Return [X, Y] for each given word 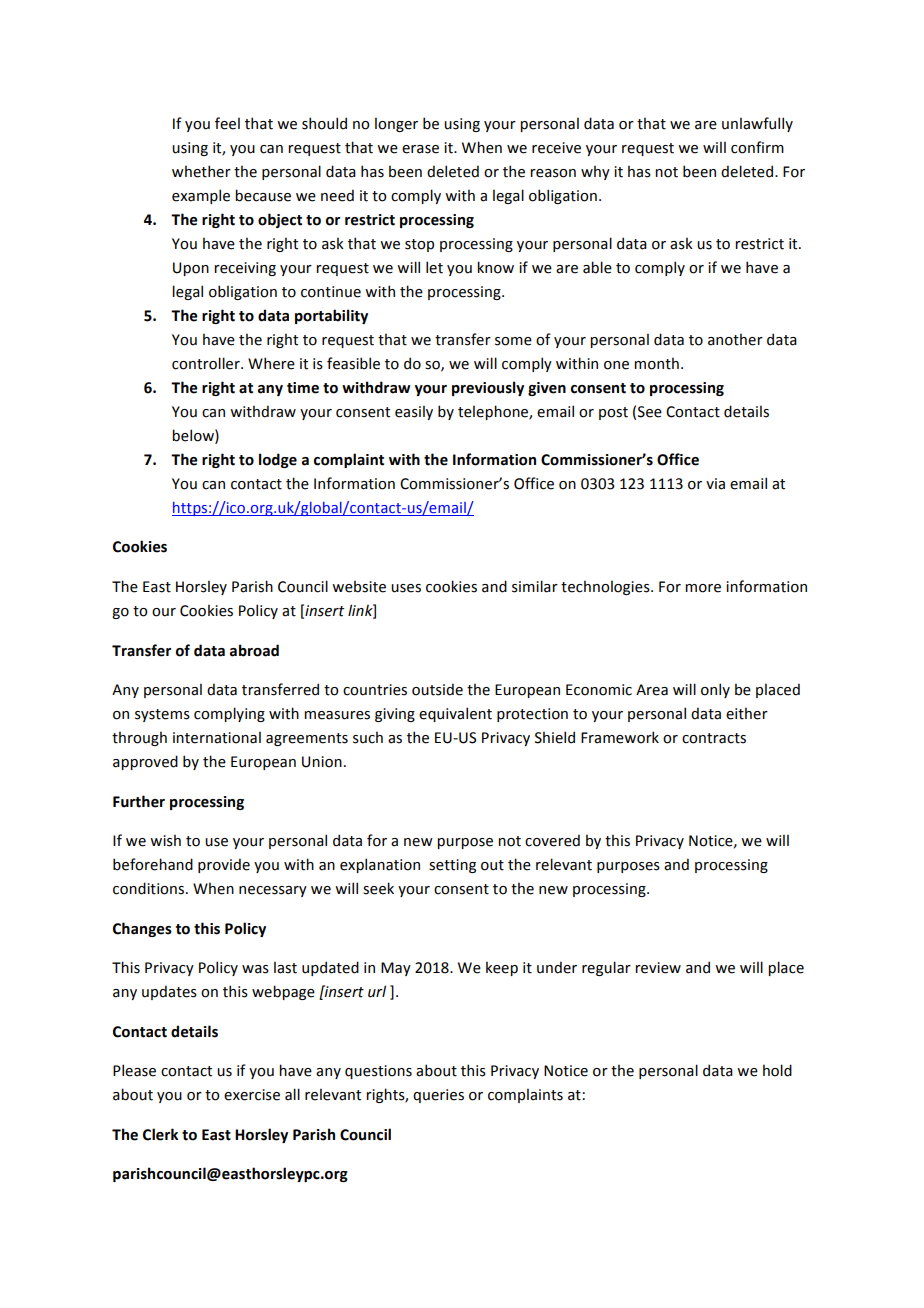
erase [420, 149]
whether [201, 171]
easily [414, 412]
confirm [757, 147]
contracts [714, 738]
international [217, 737]
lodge [278, 460]
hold [777, 1070]
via [715, 484]
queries [438, 1096]
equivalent [455, 714]
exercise [252, 1095]
